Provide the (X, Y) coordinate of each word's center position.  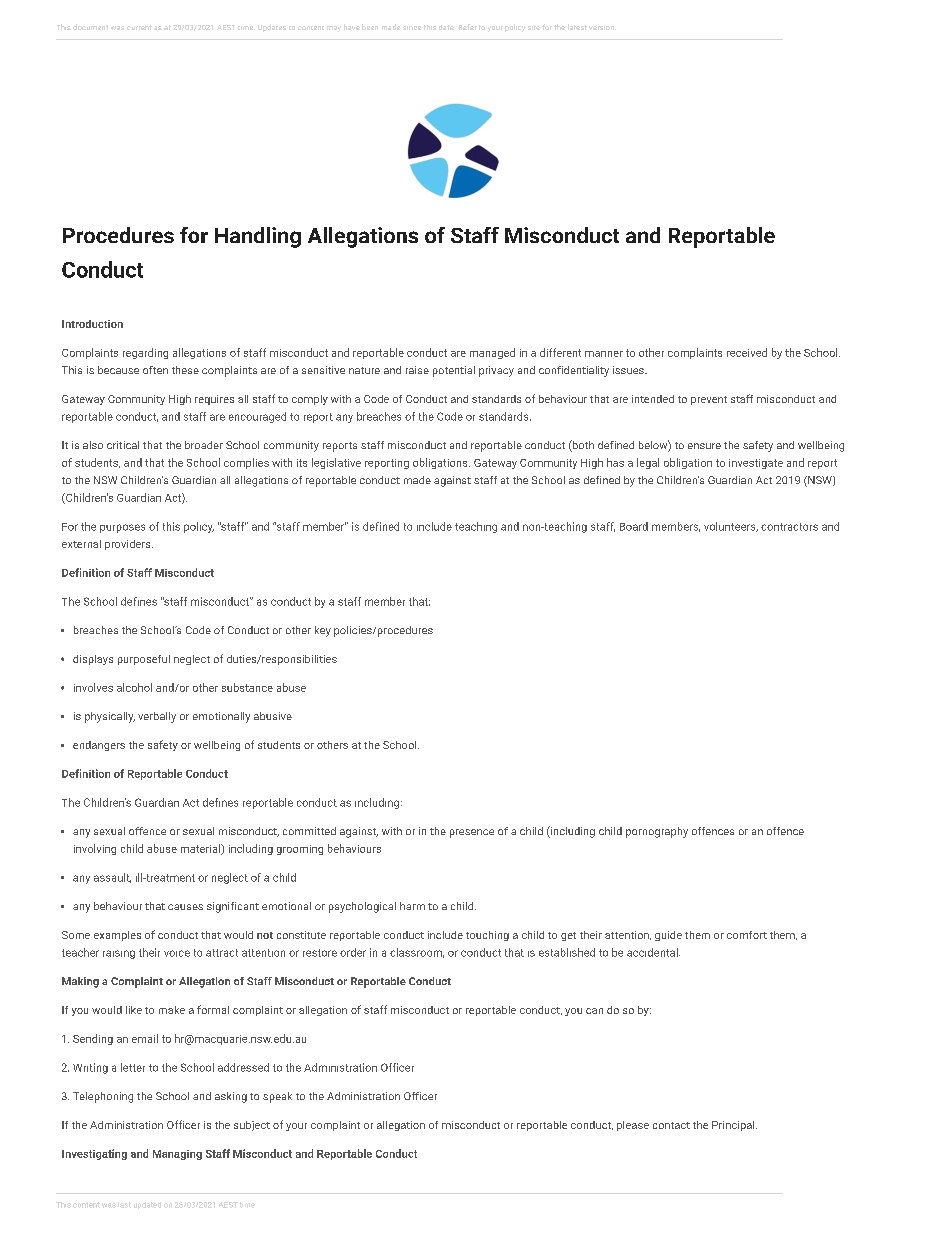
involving (95, 849)
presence (472, 833)
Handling (258, 237)
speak (277, 1097)
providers (129, 545)
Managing (177, 1155)
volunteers (731, 527)
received (747, 352)
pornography (657, 832)
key (323, 631)
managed (492, 353)
